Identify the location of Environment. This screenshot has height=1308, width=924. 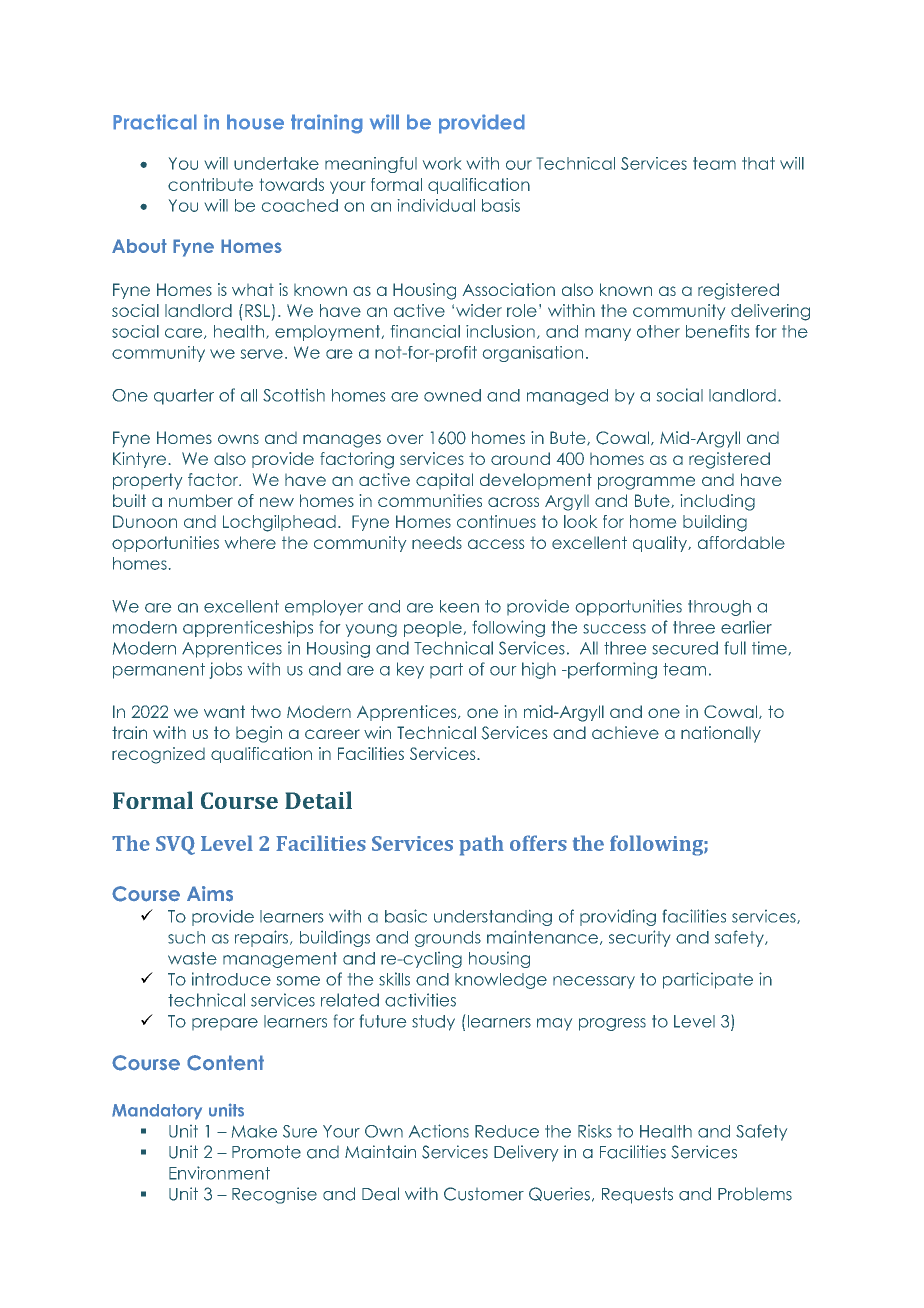
(219, 1173).
